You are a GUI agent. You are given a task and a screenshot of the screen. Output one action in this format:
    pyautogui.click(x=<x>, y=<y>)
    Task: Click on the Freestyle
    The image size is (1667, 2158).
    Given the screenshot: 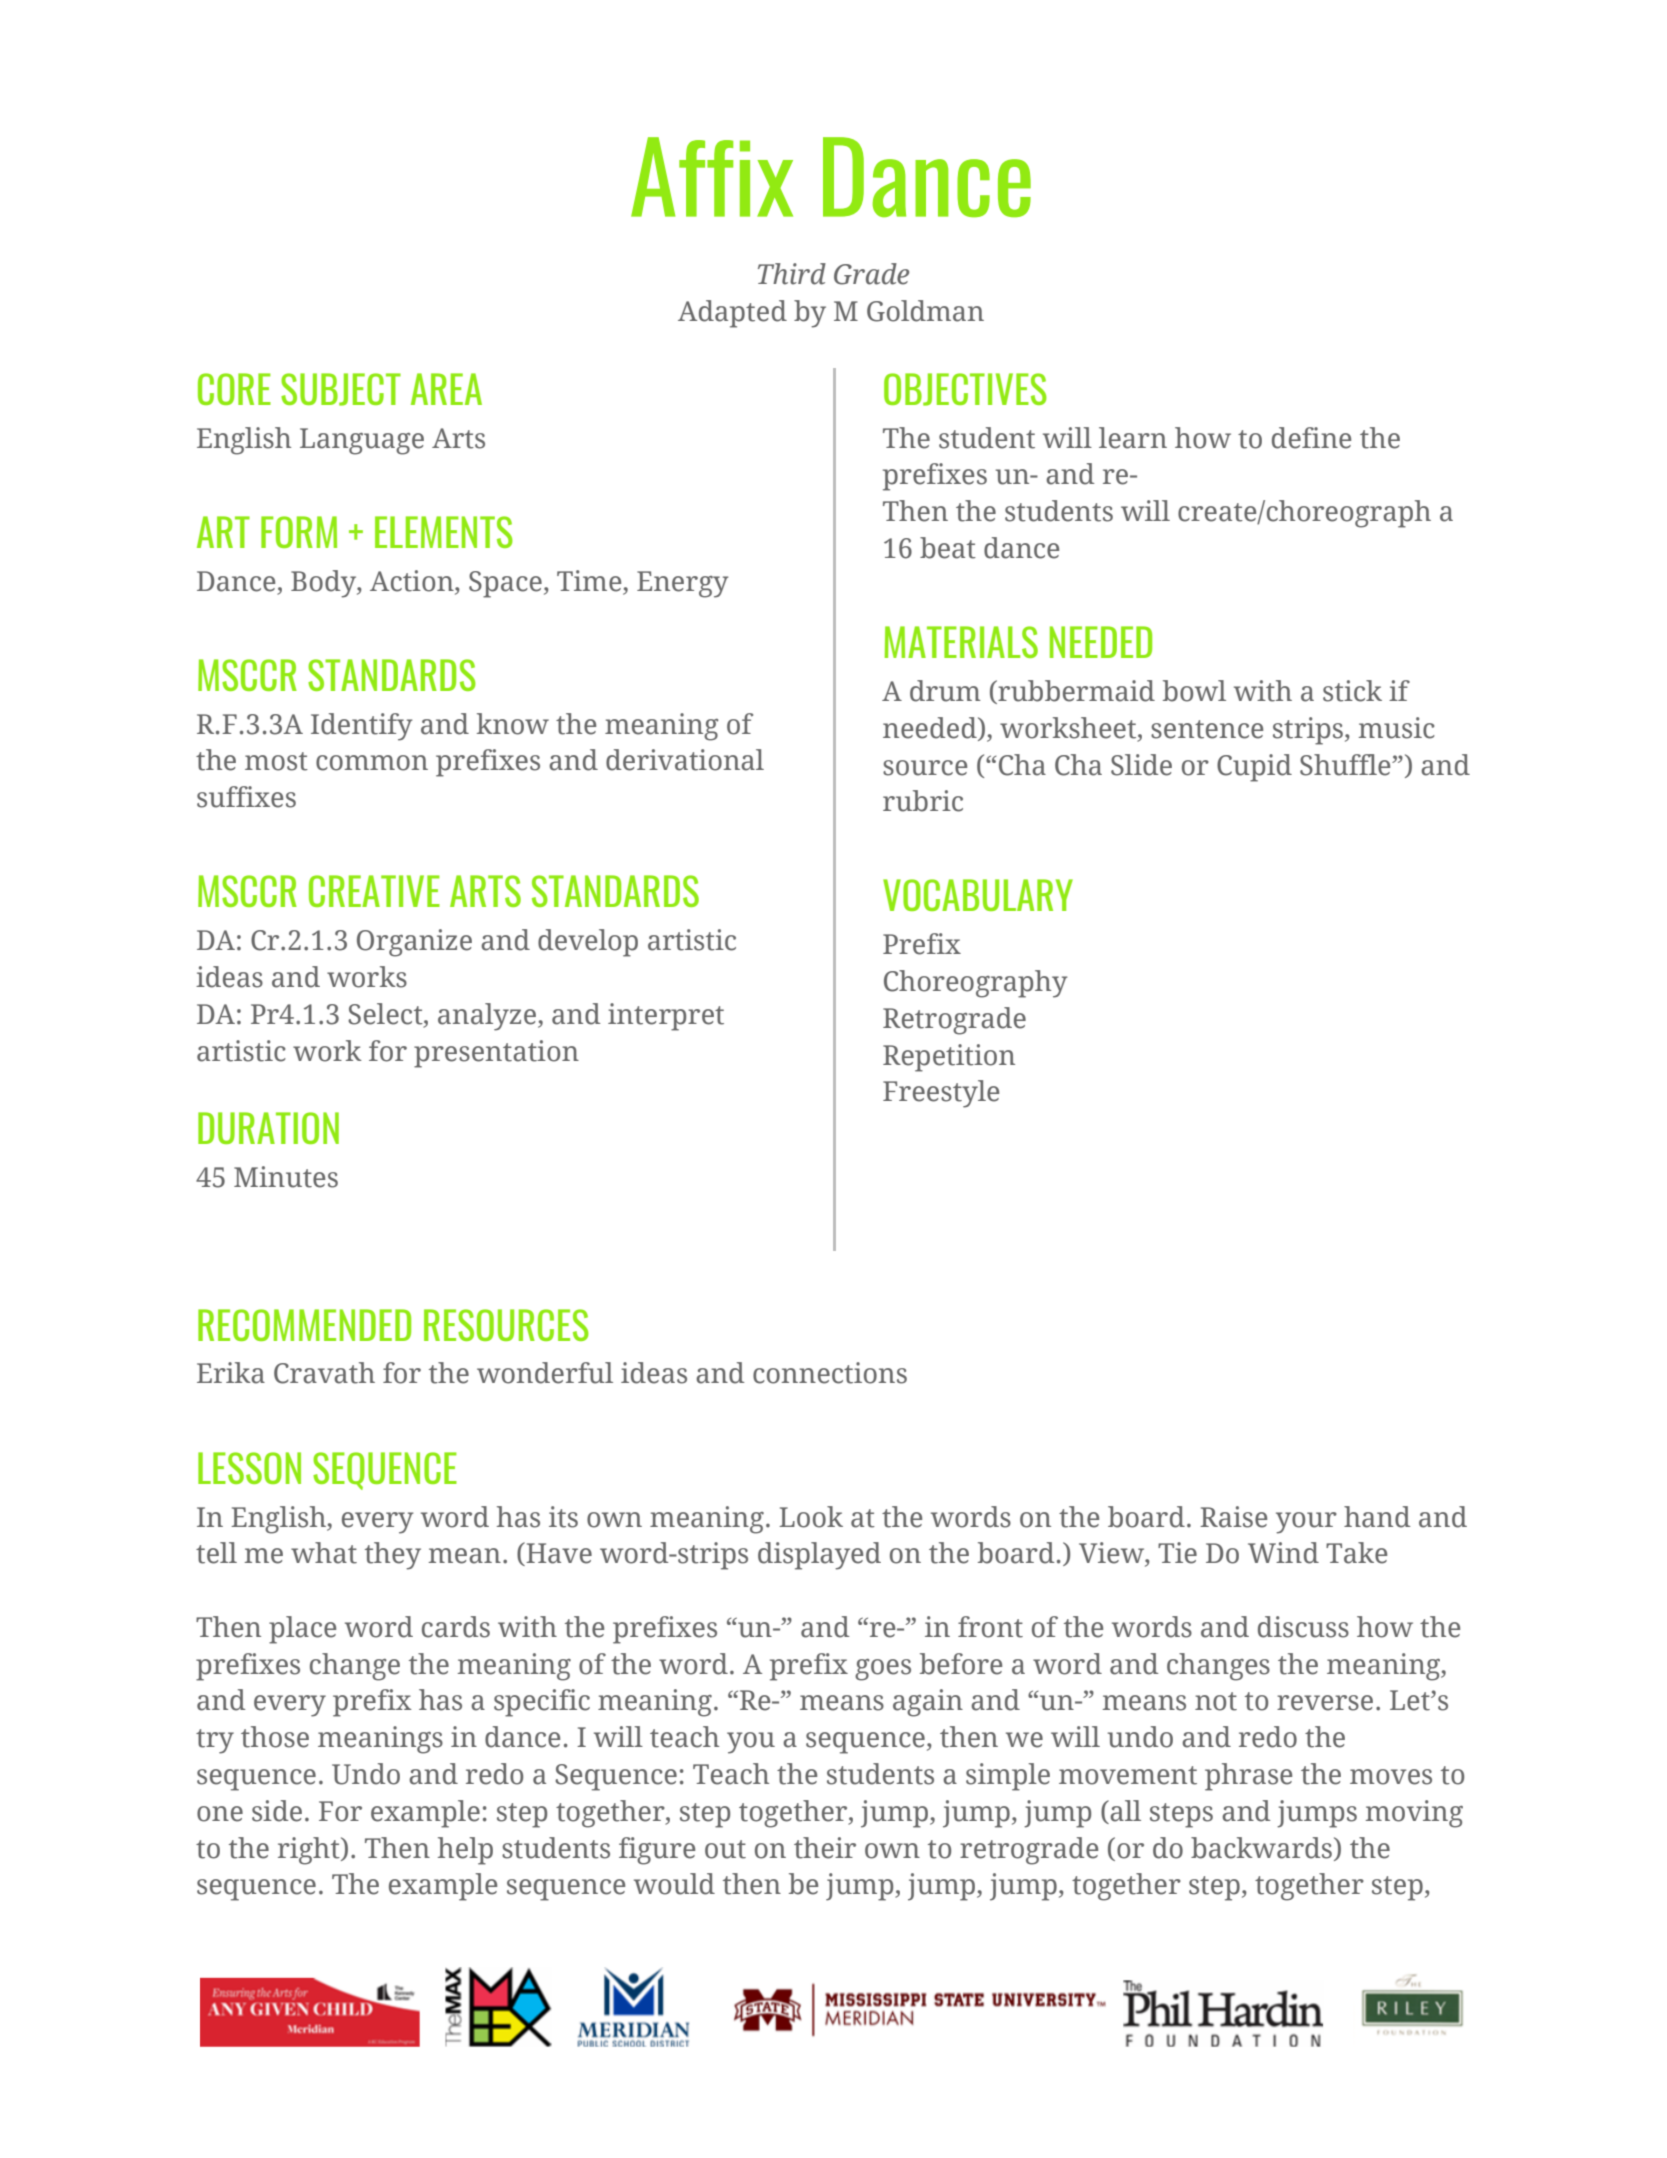 What is the action you would take?
    pyautogui.click(x=941, y=1094)
